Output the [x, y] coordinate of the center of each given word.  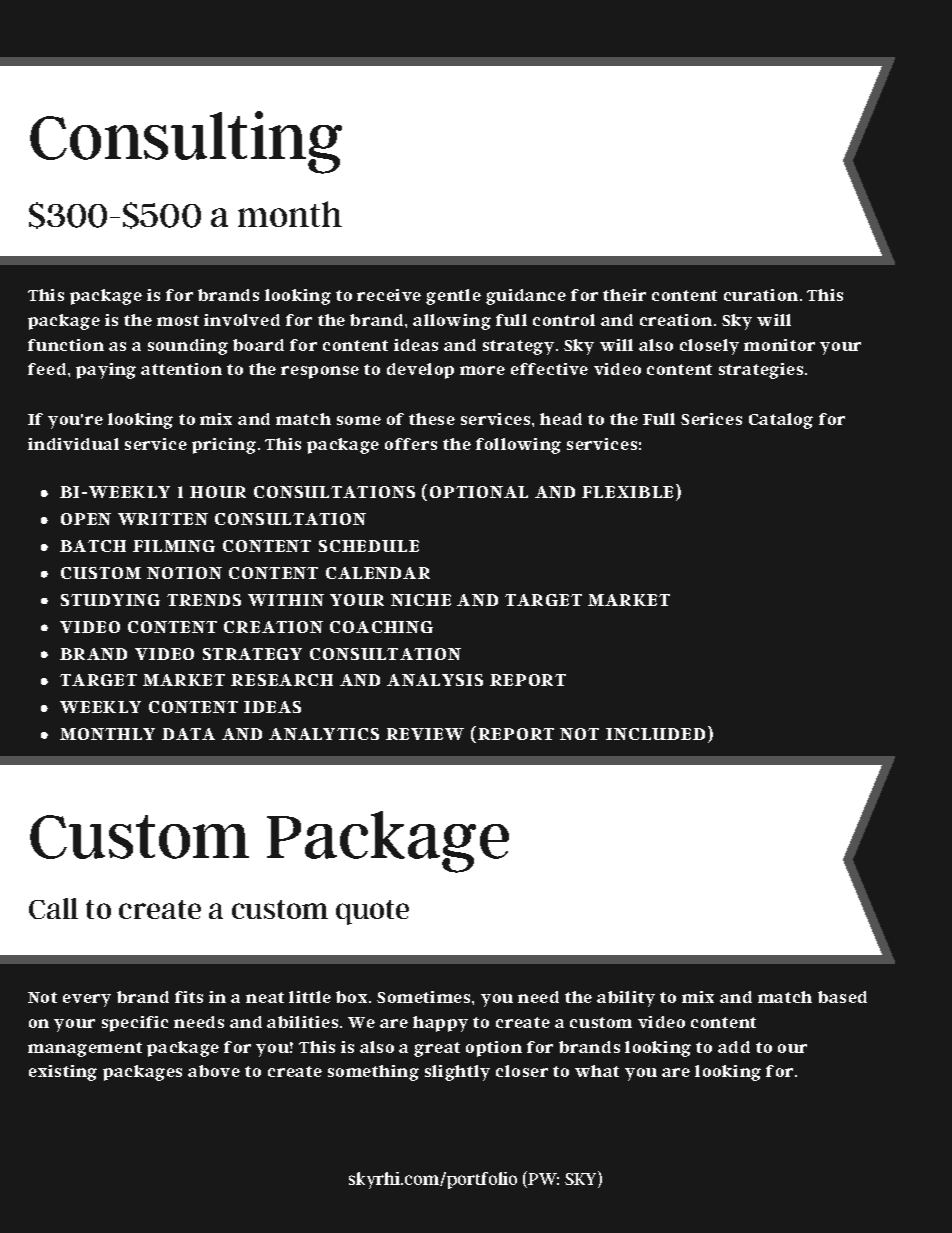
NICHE [421, 600]
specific [135, 1024]
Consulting [186, 142]
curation [762, 295]
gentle [453, 297]
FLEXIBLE [627, 492]
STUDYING [110, 600]
